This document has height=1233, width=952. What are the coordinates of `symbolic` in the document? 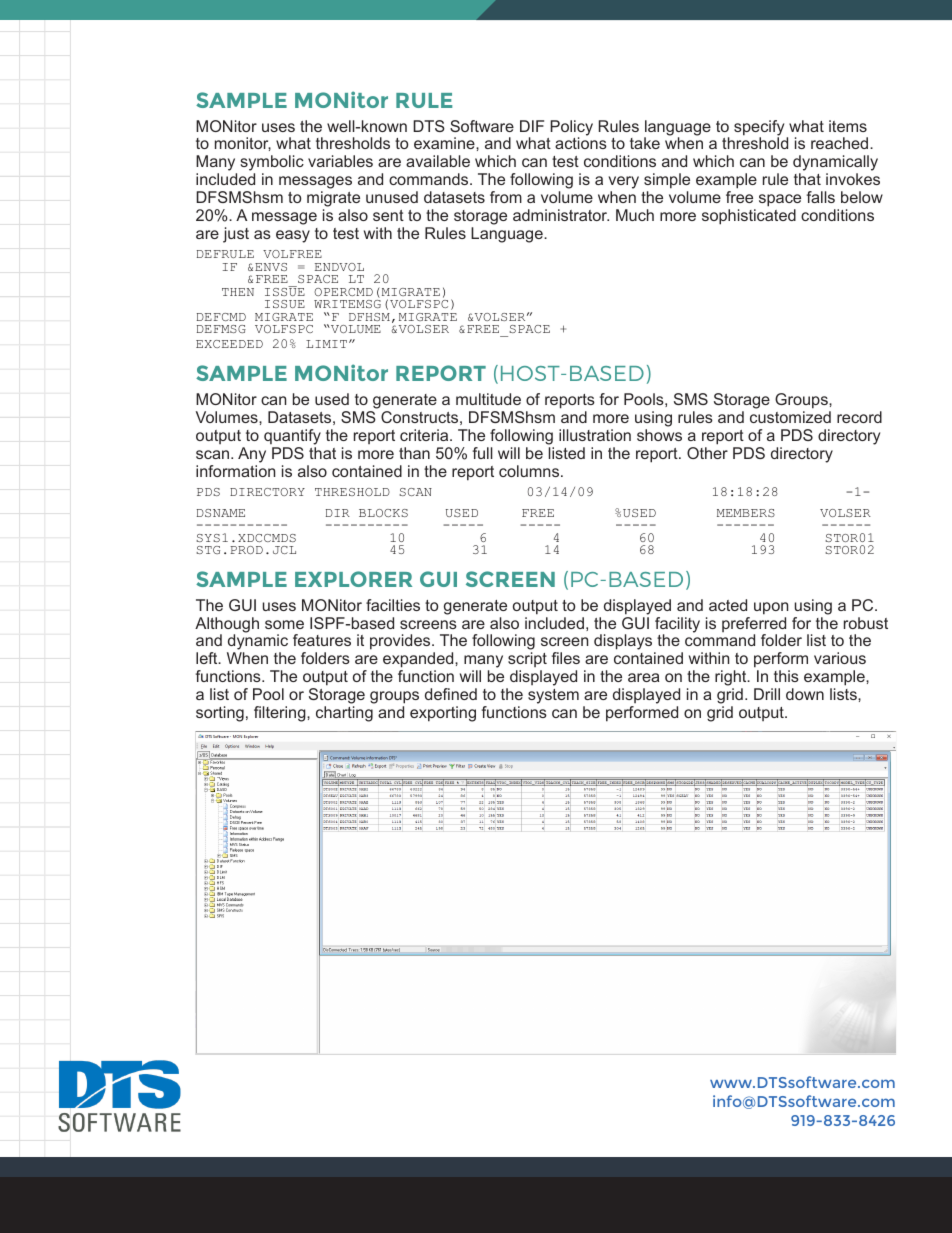 It's located at (272, 164).
